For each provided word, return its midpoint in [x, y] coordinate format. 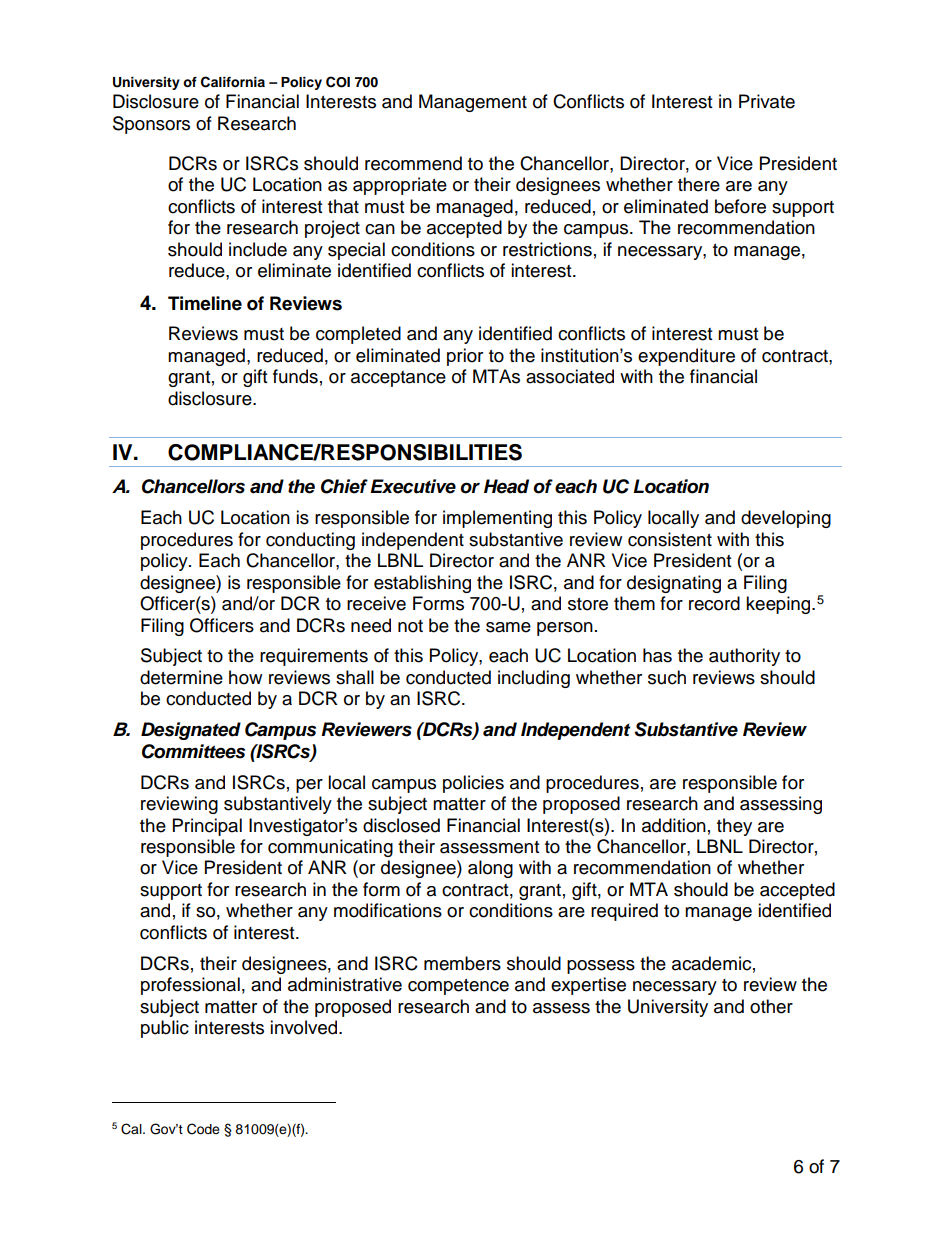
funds [295, 376]
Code [203, 1129]
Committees [193, 751]
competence [458, 987]
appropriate [400, 186]
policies [473, 784]
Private [767, 101]
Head [506, 486]
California [233, 82]
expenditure [686, 357]
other [771, 1006]
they [734, 827]
